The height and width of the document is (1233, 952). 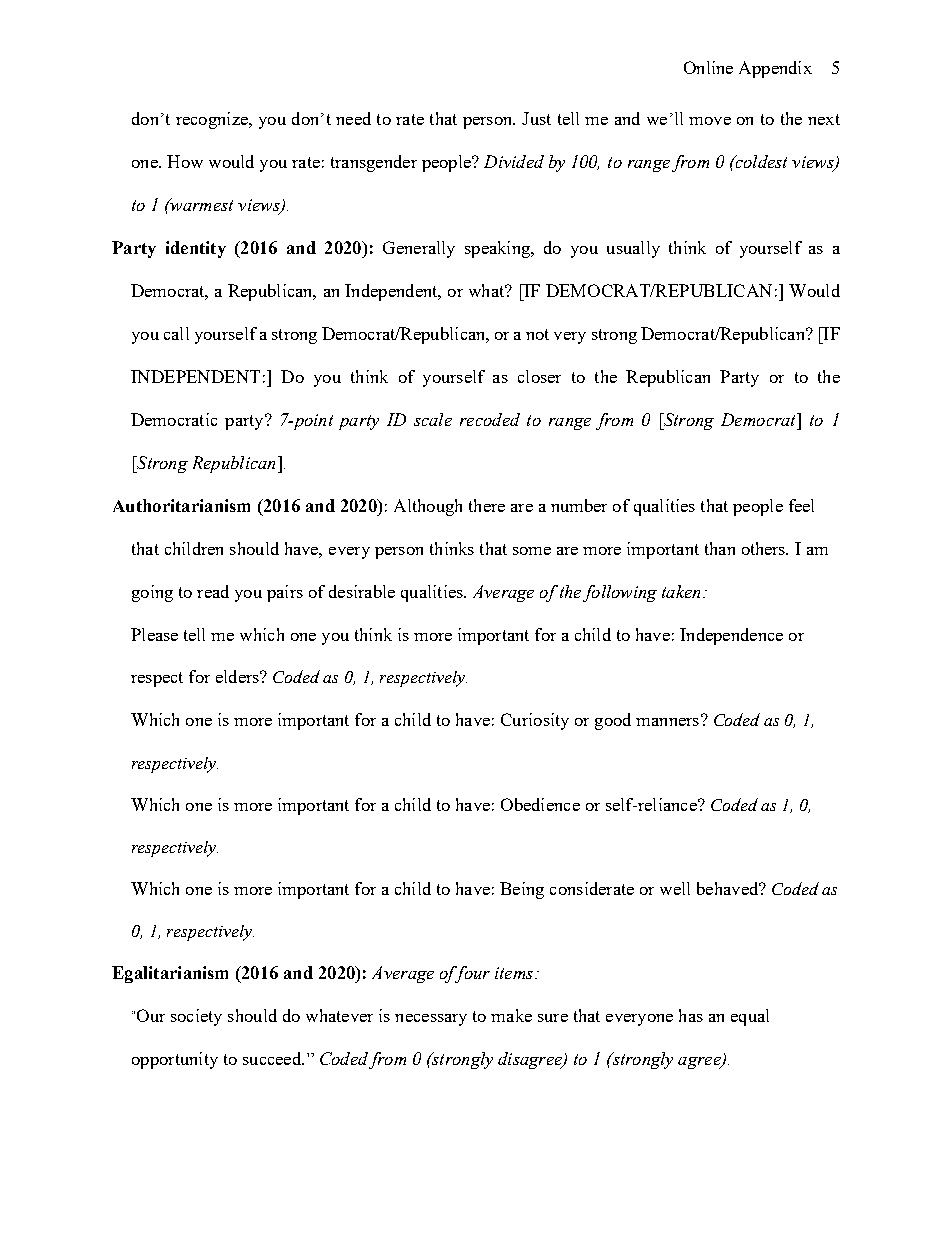 I want to click on move, so click(x=710, y=121).
